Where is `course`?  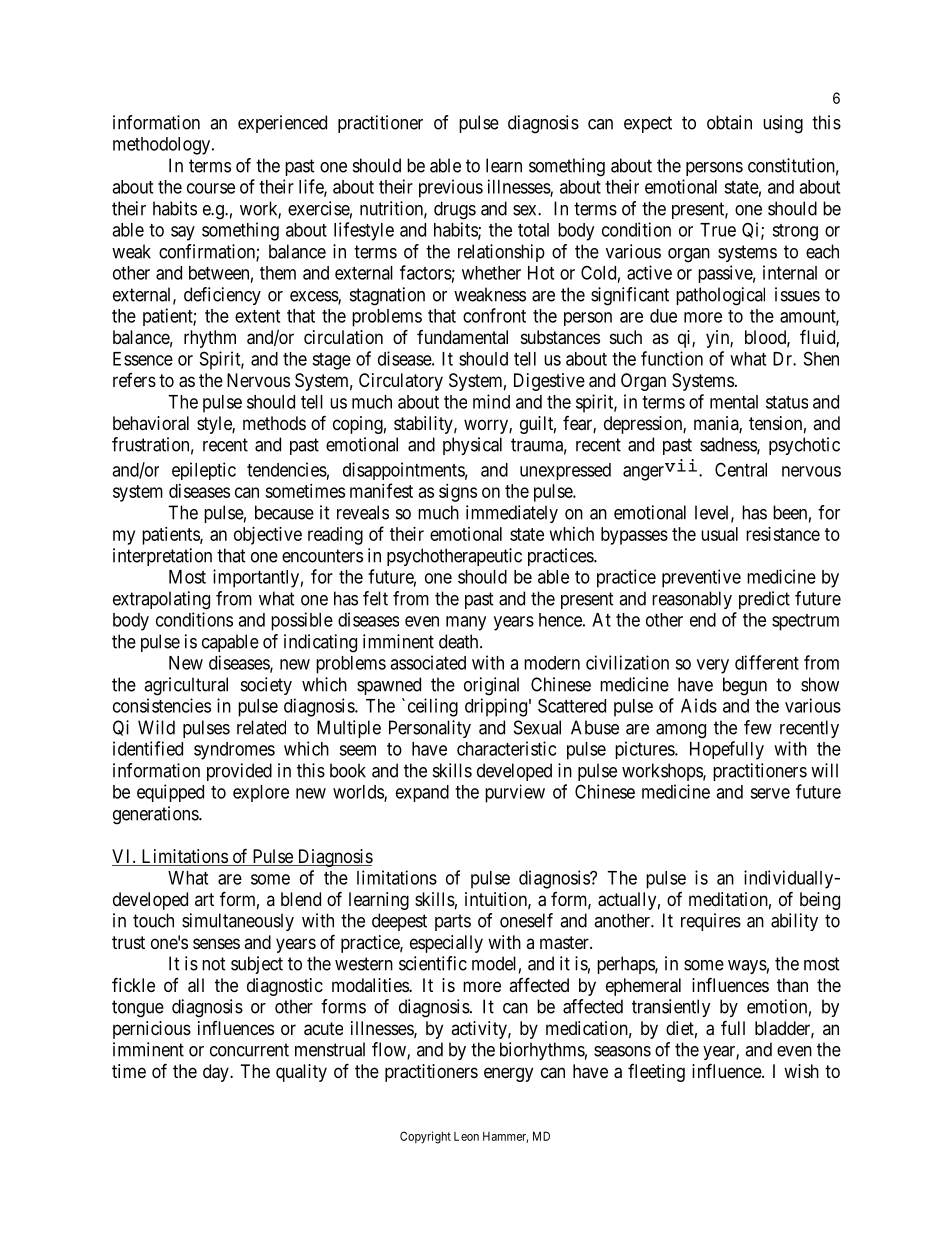
course is located at coordinates (211, 188).
